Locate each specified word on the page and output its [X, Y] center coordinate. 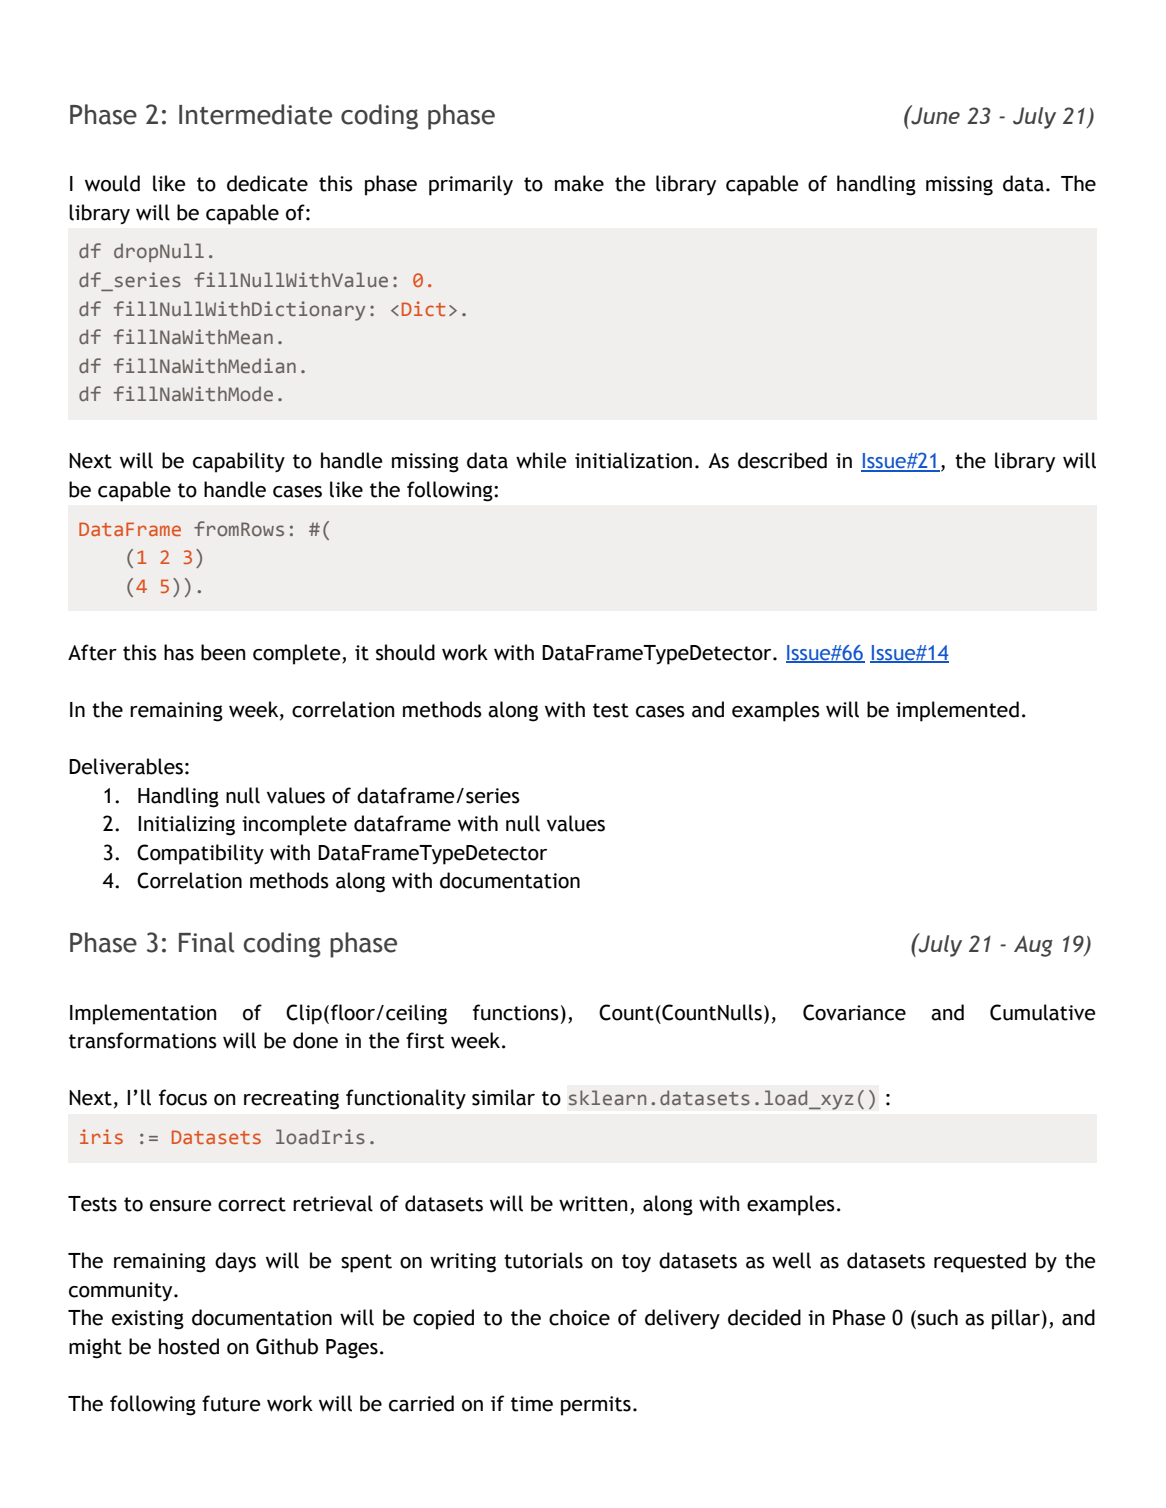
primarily [471, 185]
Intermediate [255, 114]
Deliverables [126, 766]
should [405, 652]
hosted [189, 1346]
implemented [957, 711]
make [579, 183]
